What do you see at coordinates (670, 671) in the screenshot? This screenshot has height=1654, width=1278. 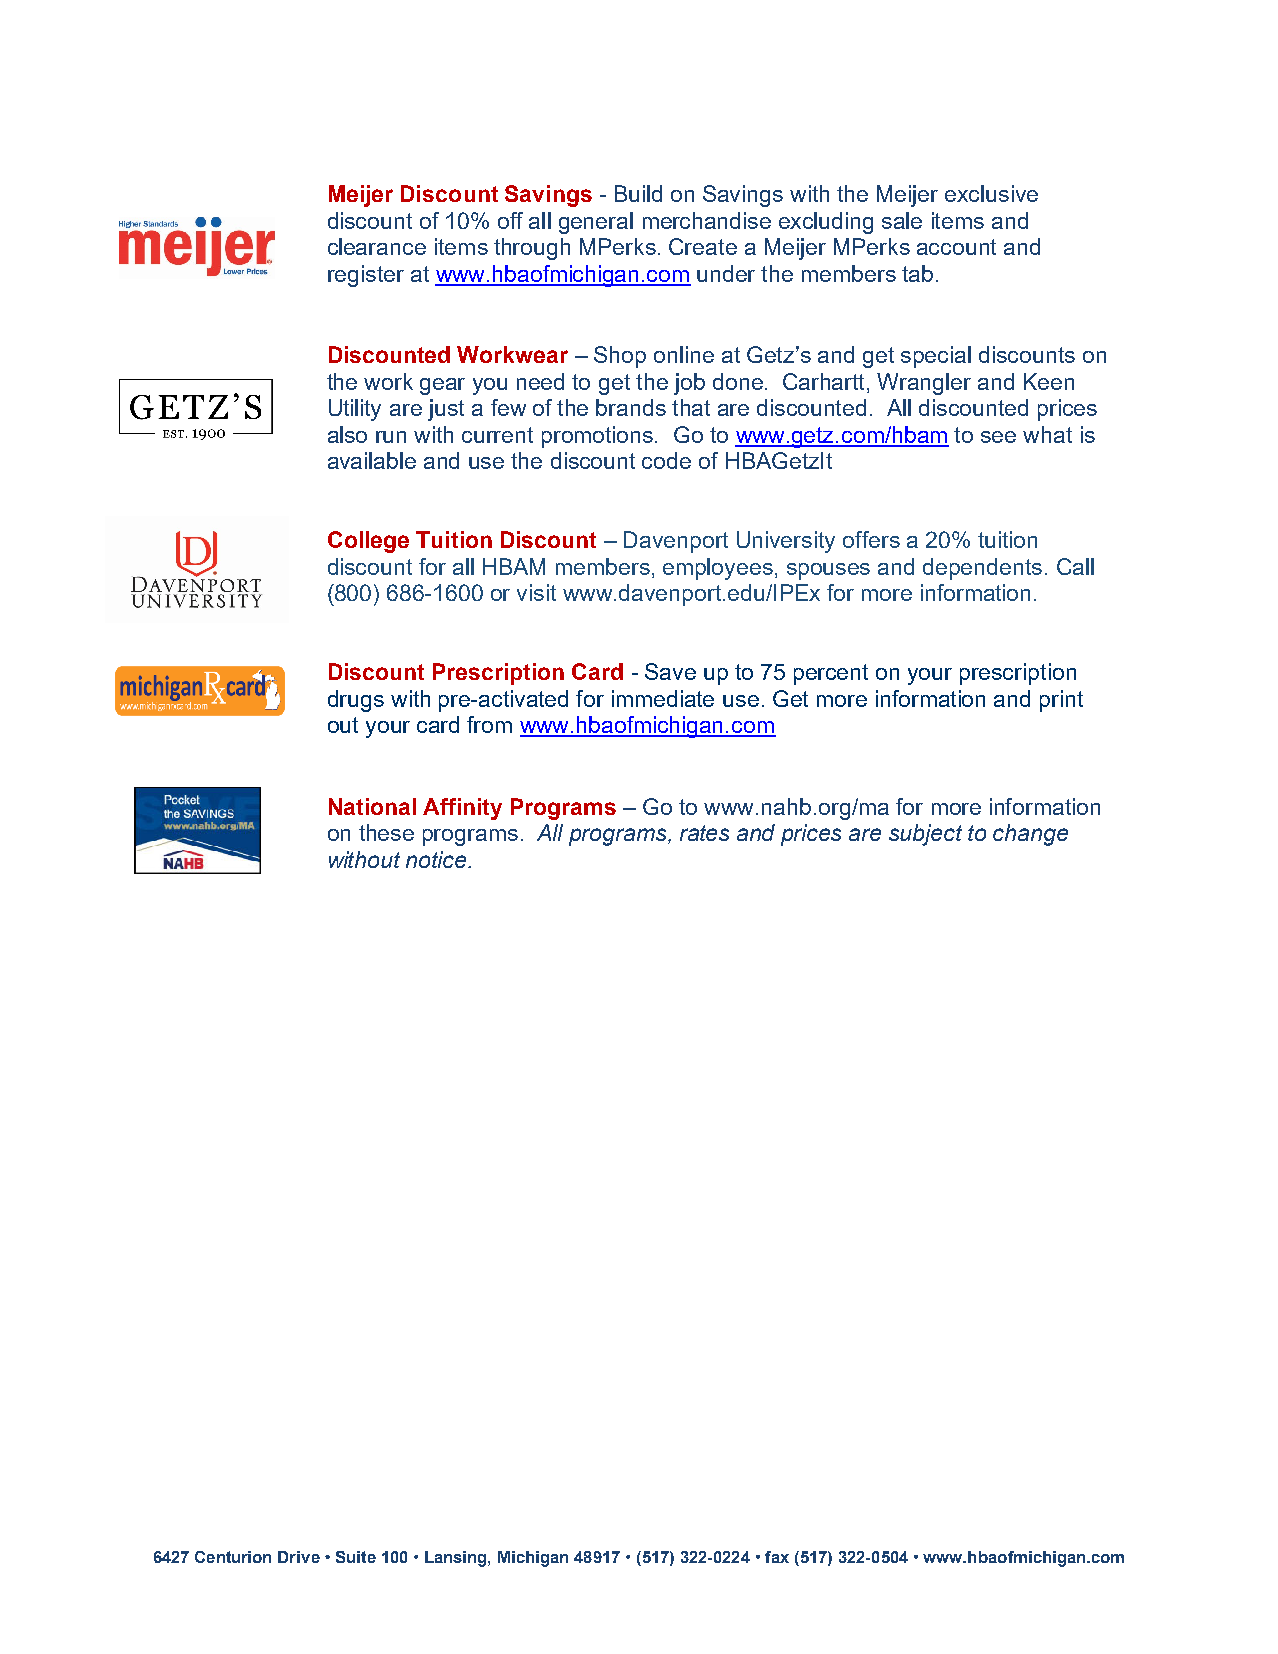 I see `Save` at bounding box center [670, 671].
